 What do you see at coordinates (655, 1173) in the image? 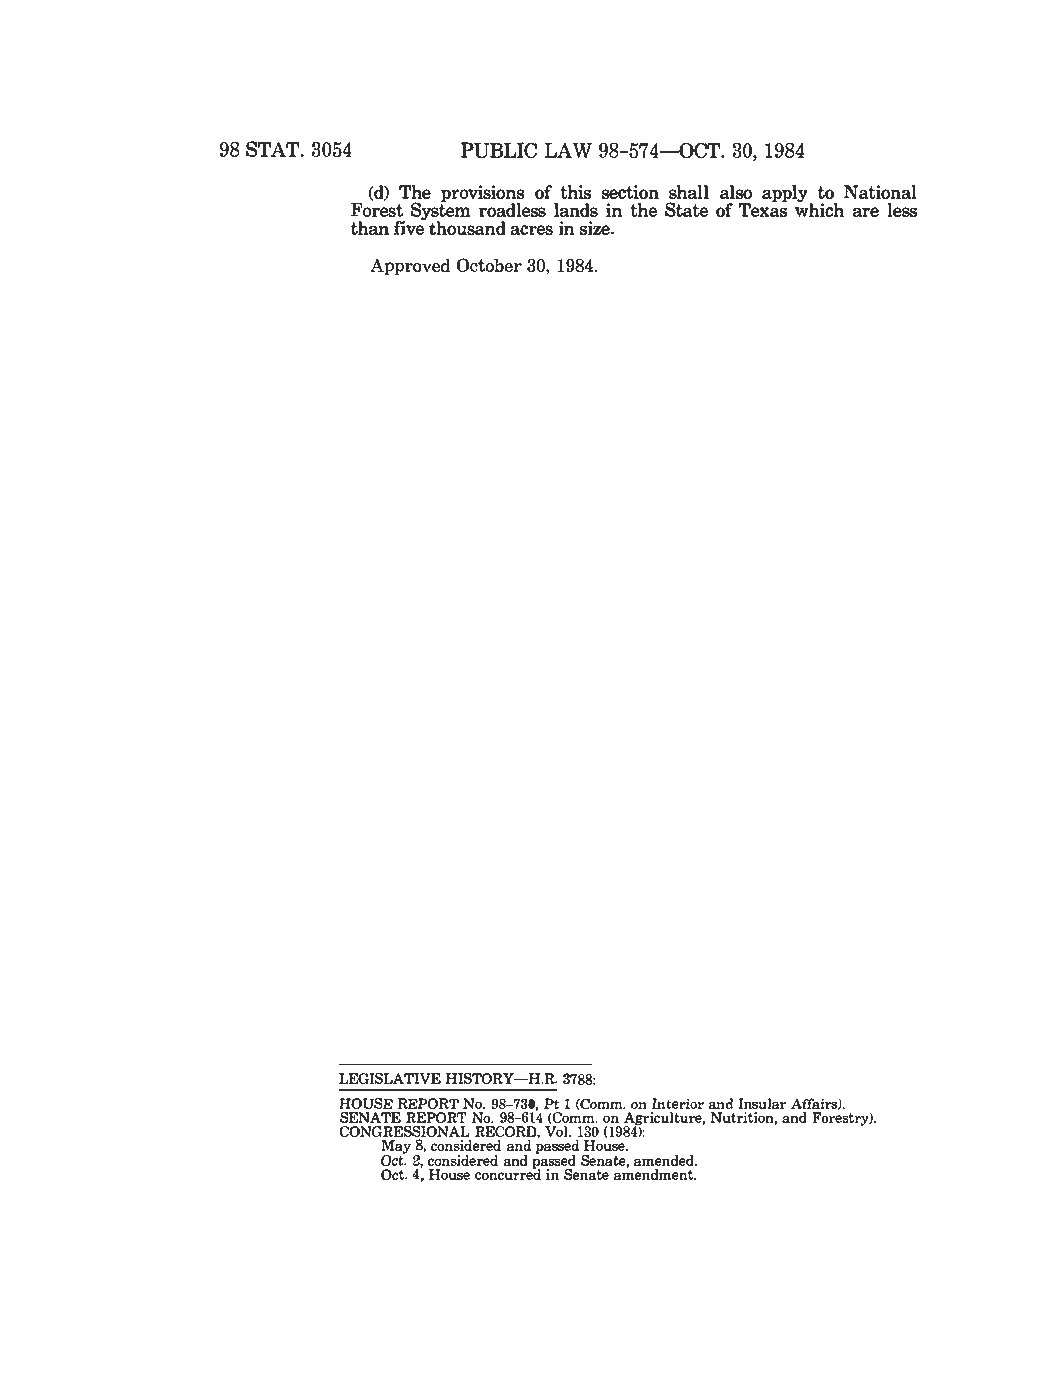
I see `amendment` at bounding box center [655, 1173].
